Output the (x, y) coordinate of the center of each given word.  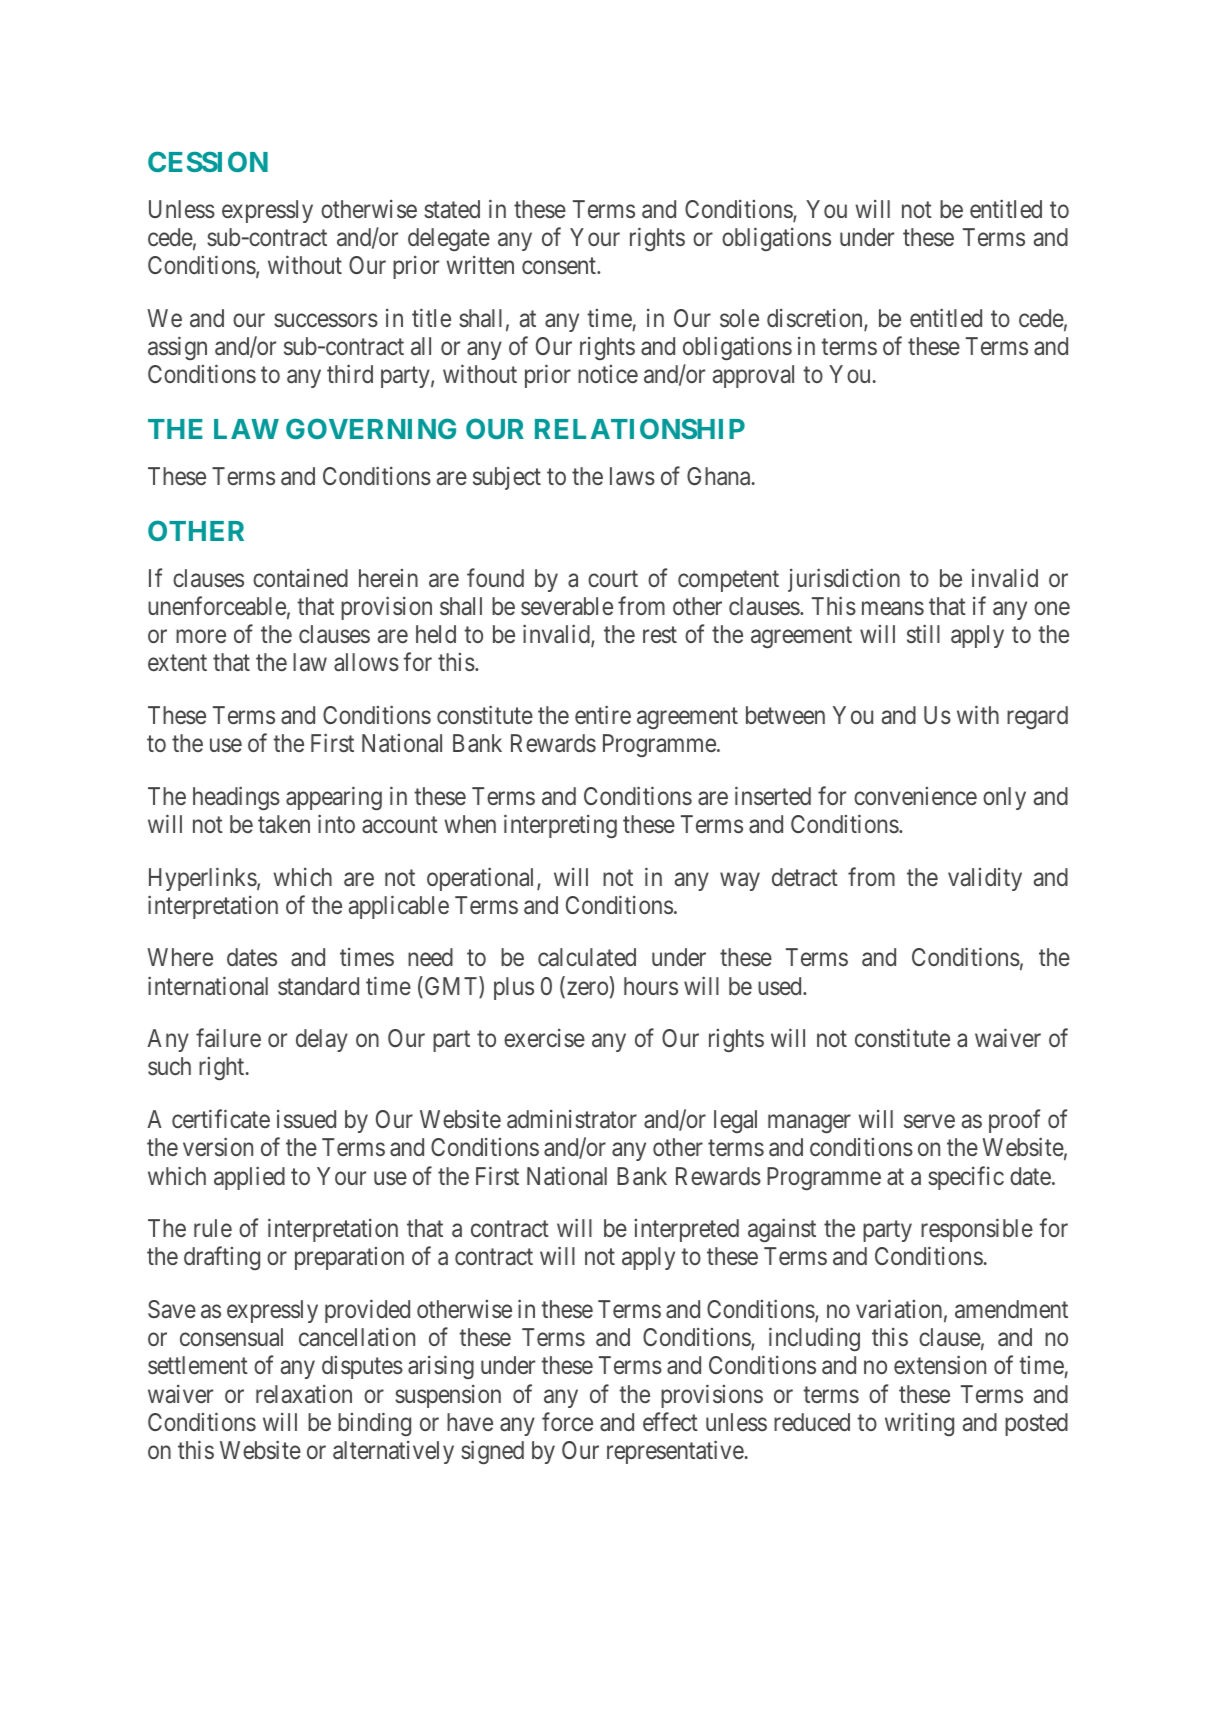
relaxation (304, 1394)
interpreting (560, 826)
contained (300, 578)
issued (306, 1119)
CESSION (208, 161)
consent (560, 266)
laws (632, 476)
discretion (816, 319)
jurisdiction (844, 580)
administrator (572, 1119)
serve (929, 1121)
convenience (915, 796)
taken (284, 824)
